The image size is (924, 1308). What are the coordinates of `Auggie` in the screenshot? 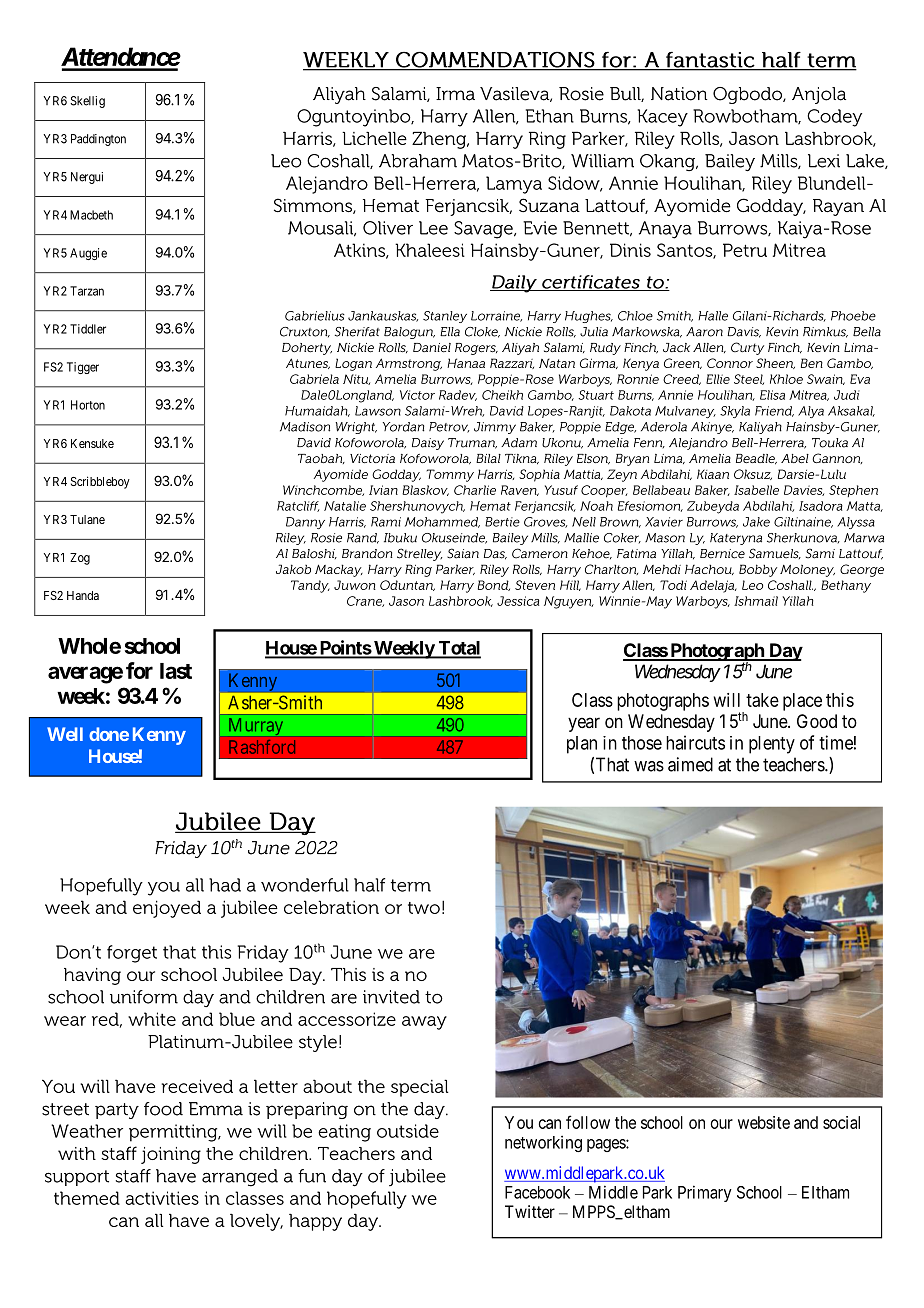 It's located at (88, 254).
